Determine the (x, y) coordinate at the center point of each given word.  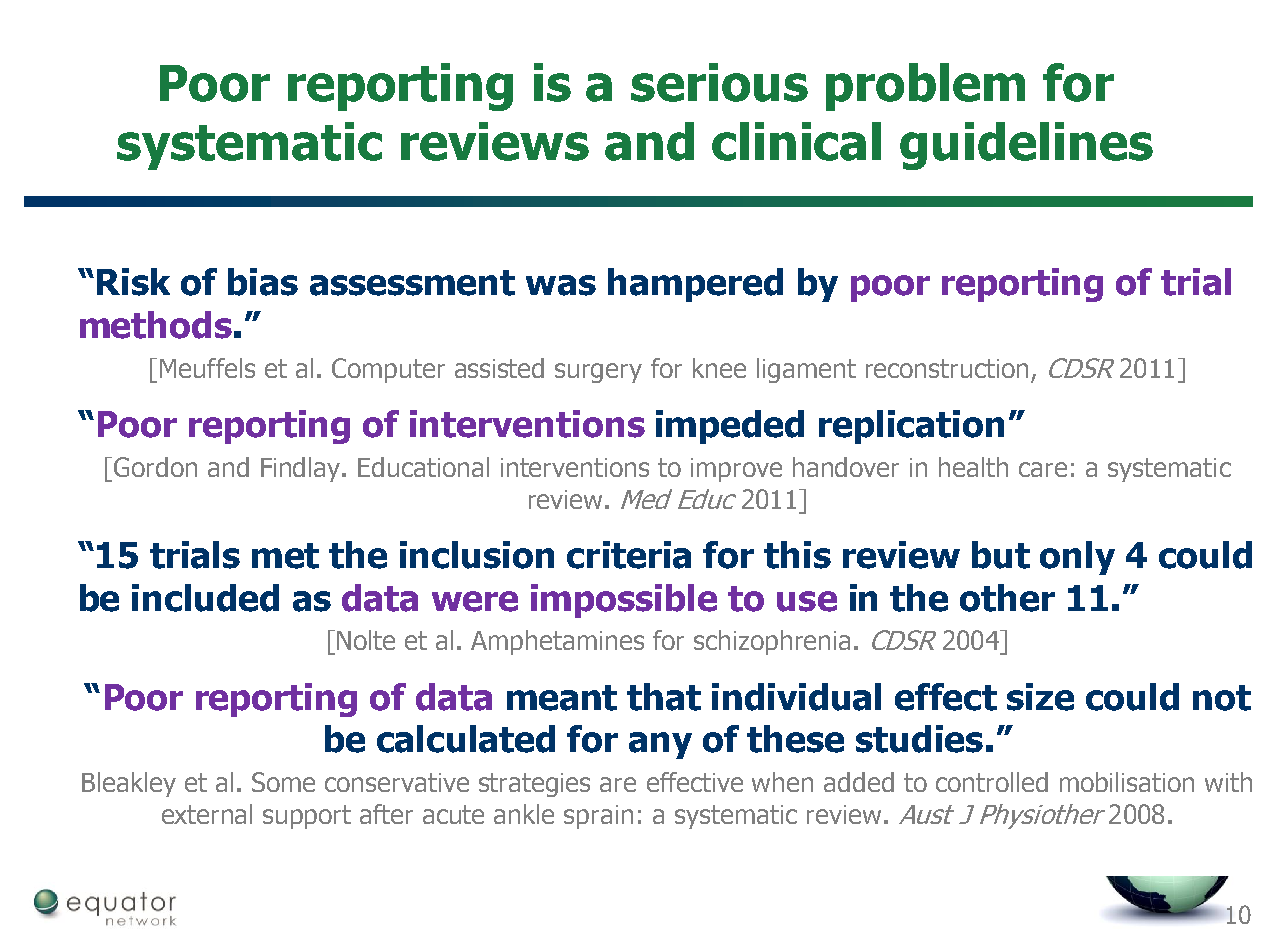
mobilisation (1127, 782)
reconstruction (947, 368)
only (1077, 558)
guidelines (1026, 146)
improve (736, 470)
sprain (598, 817)
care (1043, 469)
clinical (796, 141)
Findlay (302, 469)
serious (719, 82)
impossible (624, 601)
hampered (695, 285)
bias (263, 282)
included (205, 598)
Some (283, 782)
